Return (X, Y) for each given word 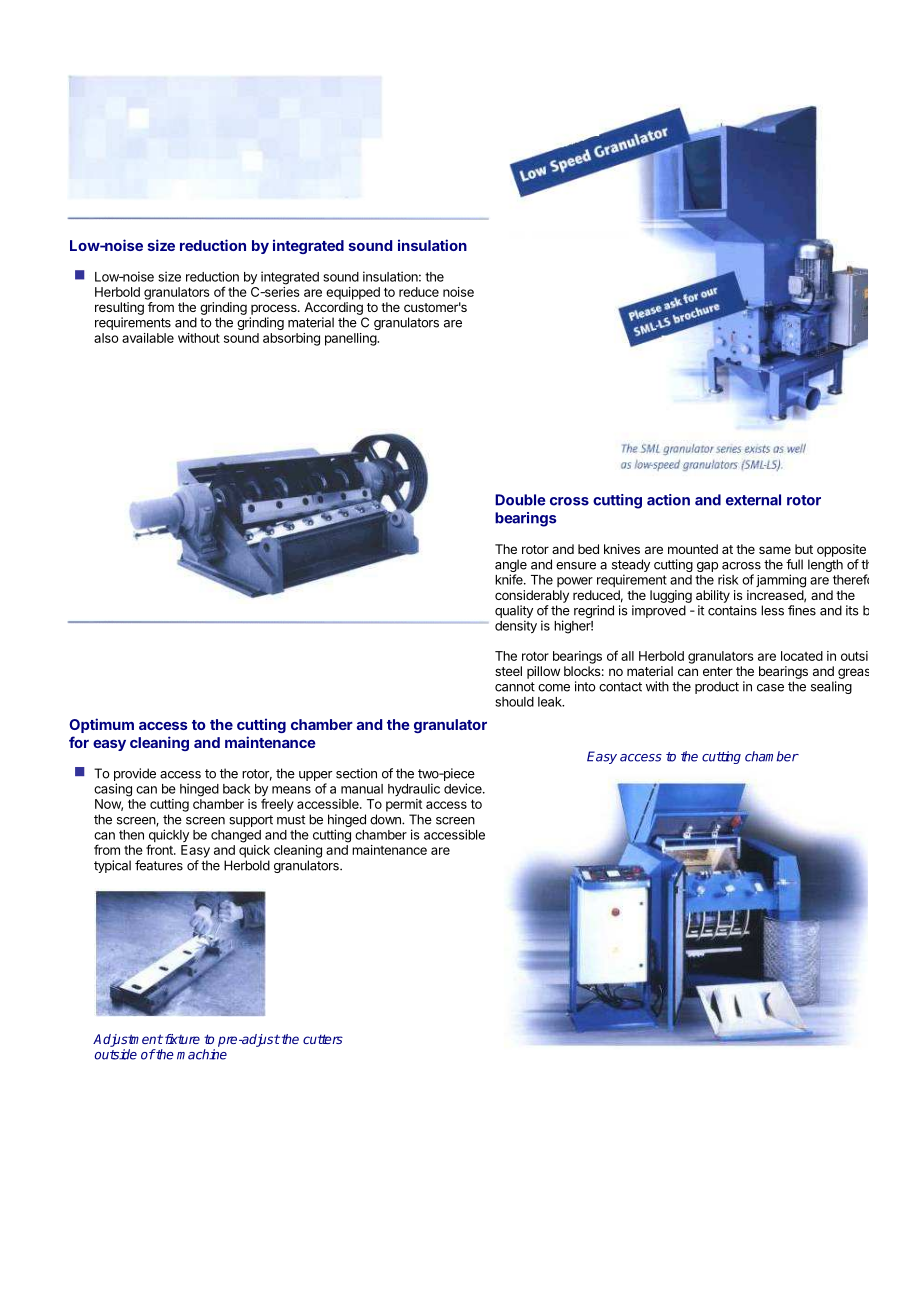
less (772, 610)
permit (404, 805)
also (106, 338)
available (148, 338)
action (668, 500)
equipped (353, 293)
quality (514, 611)
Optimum (101, 725)
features (159, 865)
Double (520, 500)
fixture (181, 1039)
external (753, 500)
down (386, 819)
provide (135, 774)
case (770, 688)
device (464, 788)
